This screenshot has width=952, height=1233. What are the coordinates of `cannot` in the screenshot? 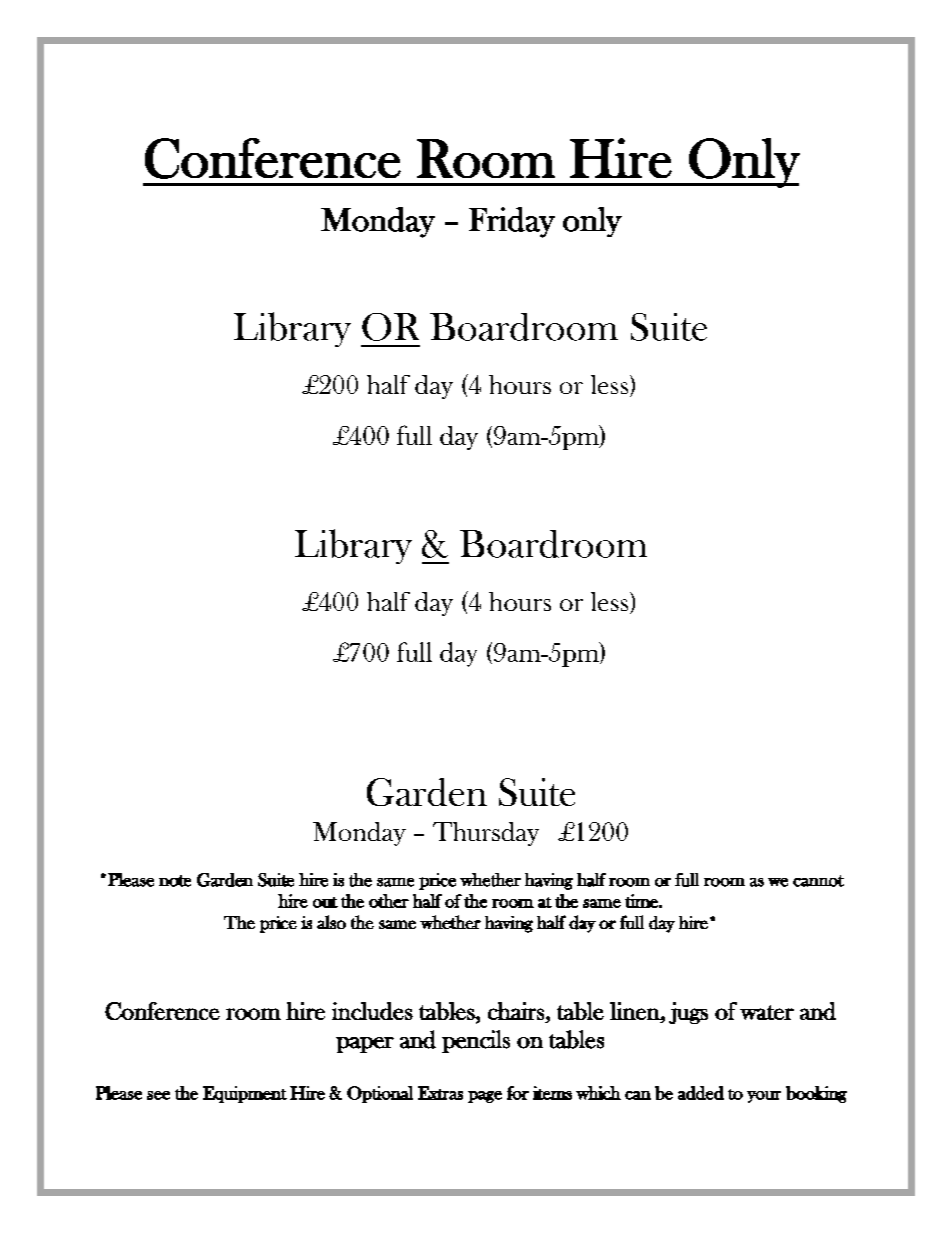 It's located at (818, 881).
